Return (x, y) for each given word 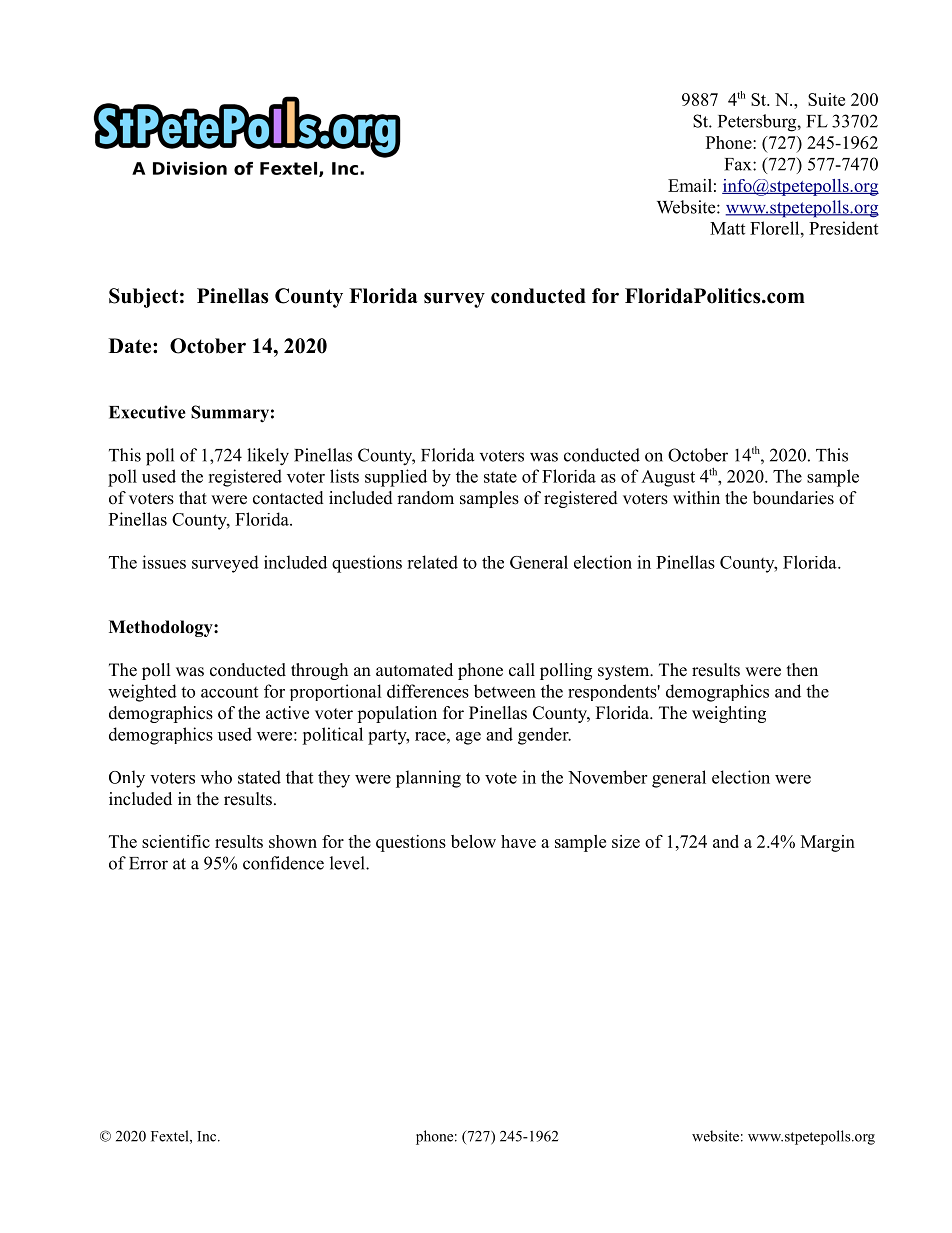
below (473, 841)
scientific (176, 841)
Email (690, 185)
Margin (828, 843)
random (425, 498)
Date (131, 346)
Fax (739, 164)
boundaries (793, 498)
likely (268, 457)
